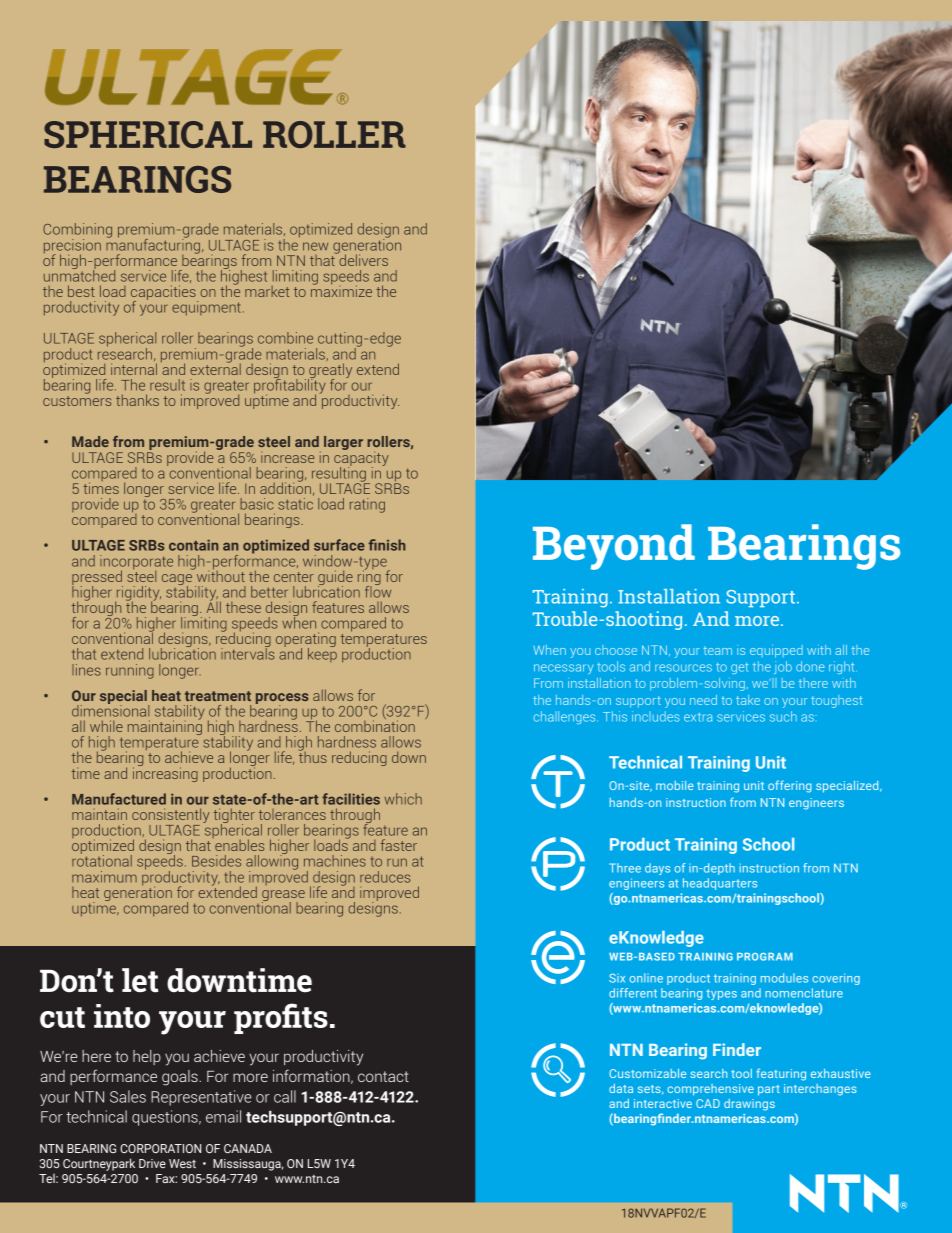 Image resolution: width=952 pixels, height=1233 pixels. Describe the element at coordinates (164, 293) in the page. I see `capacities` at that location.
